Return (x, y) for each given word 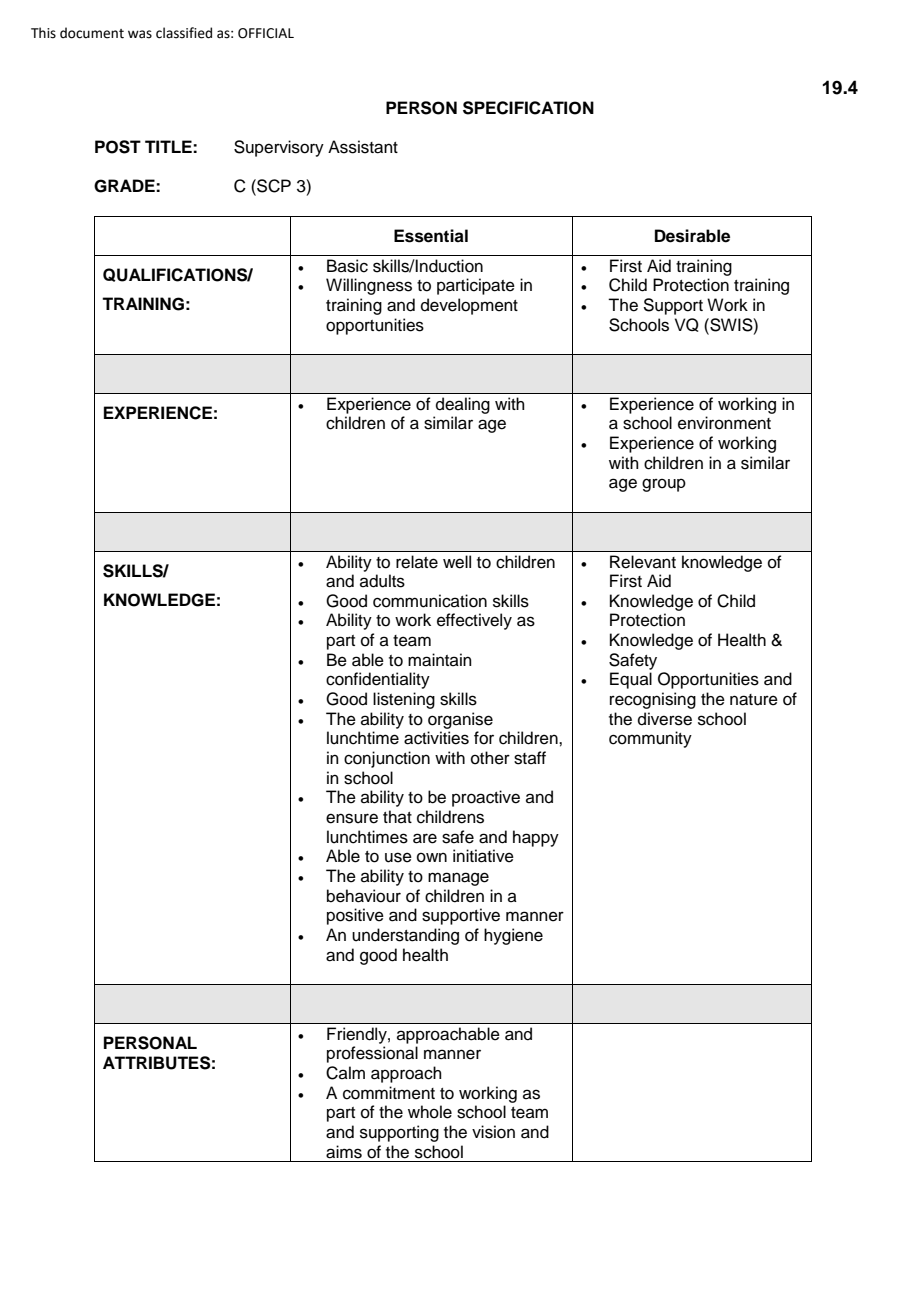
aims (344, 1152)
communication (430, 601)
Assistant (363, 147)
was (140, 34)
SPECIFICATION (528, 108)
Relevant (643, 562)
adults (382, 581)
